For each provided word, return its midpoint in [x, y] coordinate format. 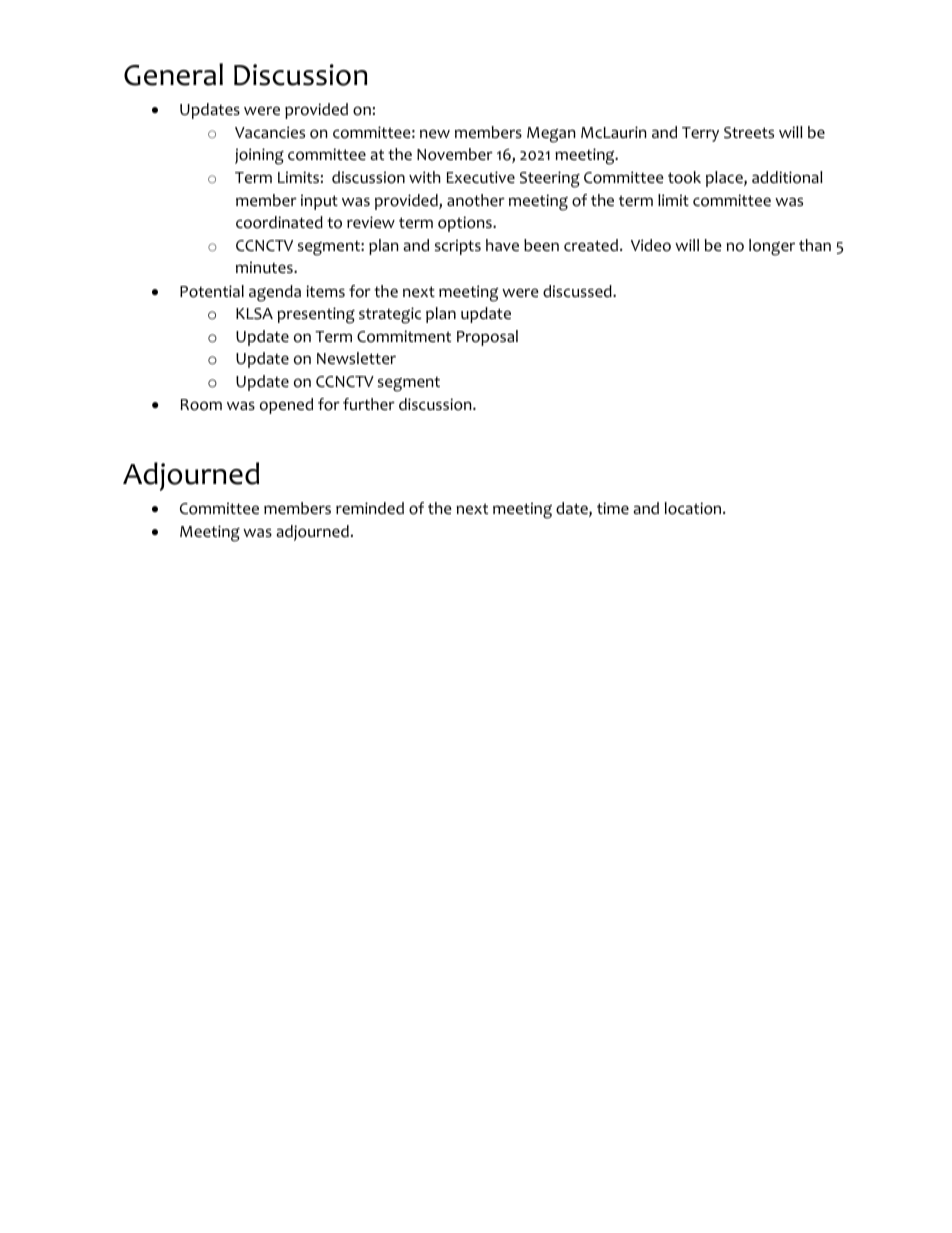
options [466, 224]
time [613, 508]
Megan [551, 135]
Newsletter [356, 358]
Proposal [487, 338]
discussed [578, 291]
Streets [749, 133]
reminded [370, 508]
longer [772, 247]
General [173, 74]
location [694, 508]
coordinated [279, 222]
